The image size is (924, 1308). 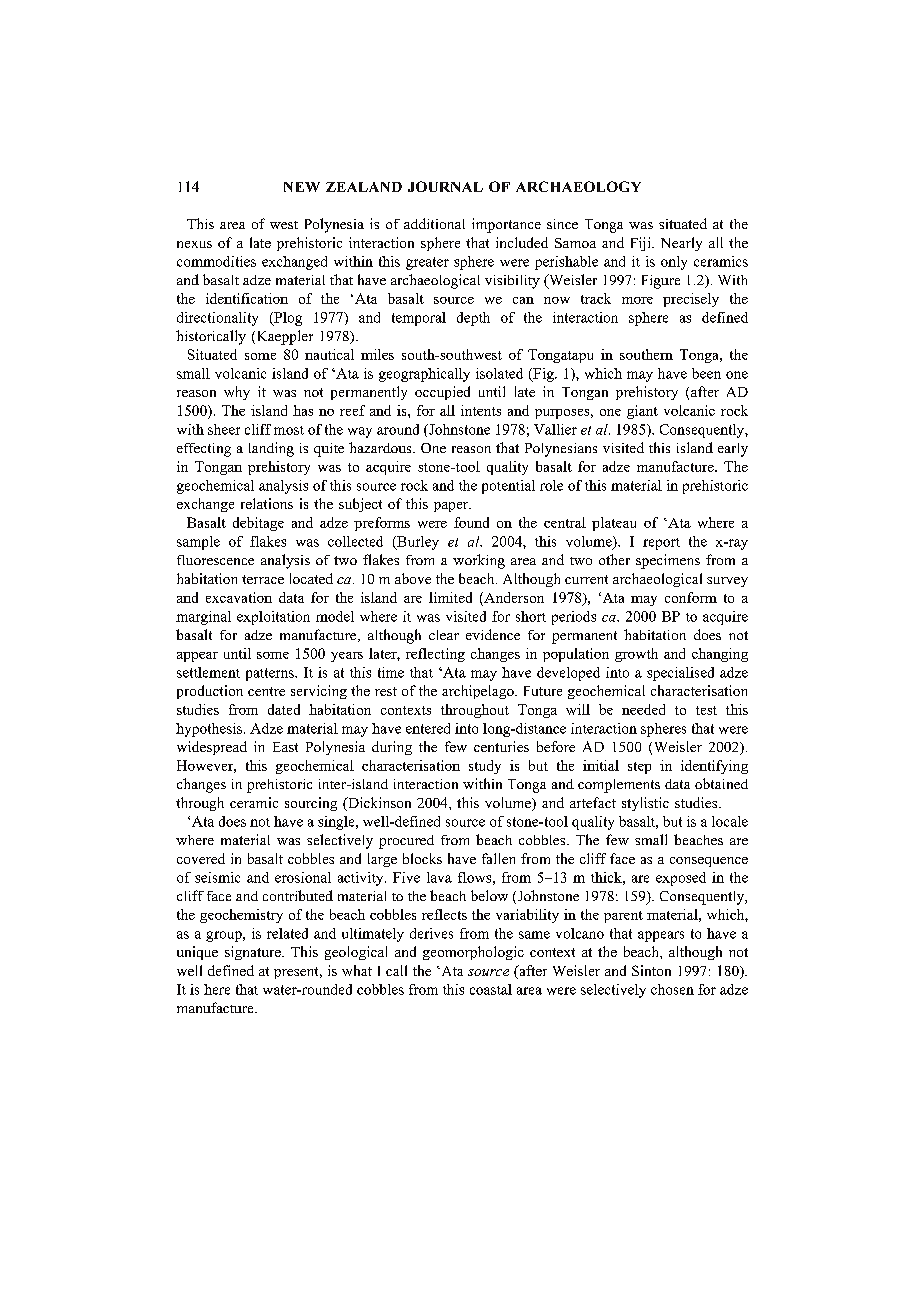 What do you see at coordinates (302, 187) in the image?
I see `NEW` at bounding box center [302, 187].
